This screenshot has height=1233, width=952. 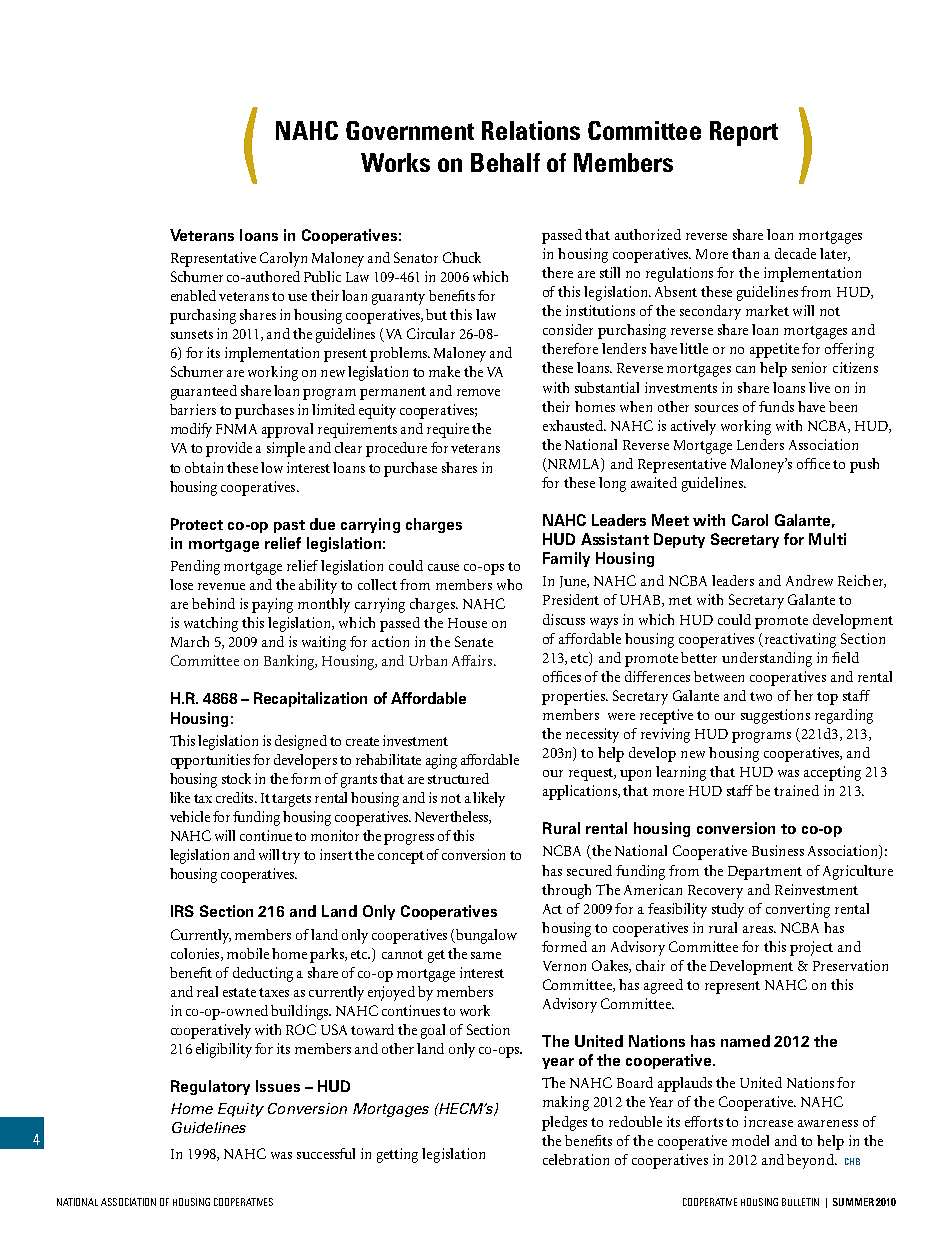 I want to click on through, so click(x=566, y=891).
